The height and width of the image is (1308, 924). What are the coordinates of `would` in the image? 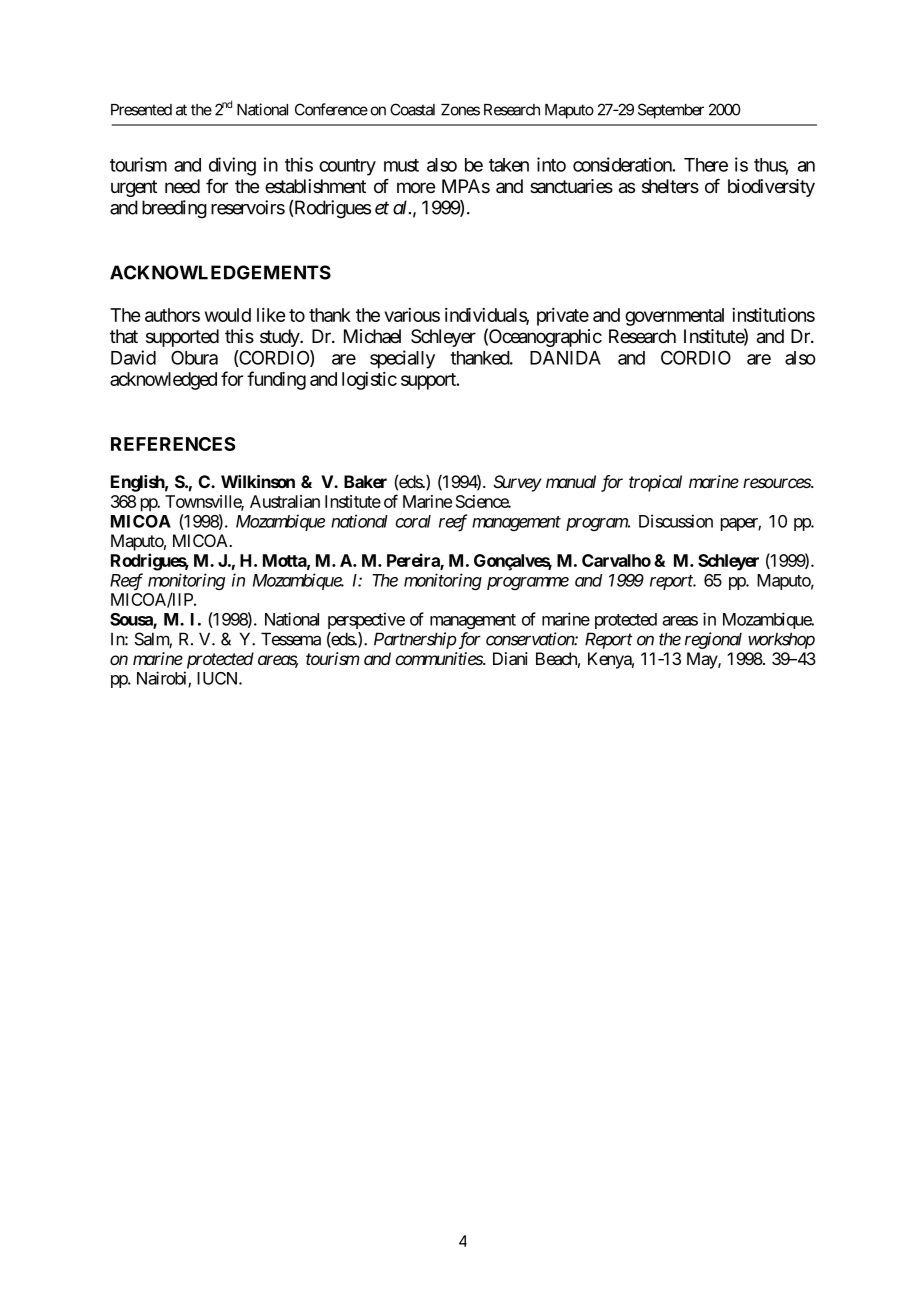 It's located at (228, 315).
